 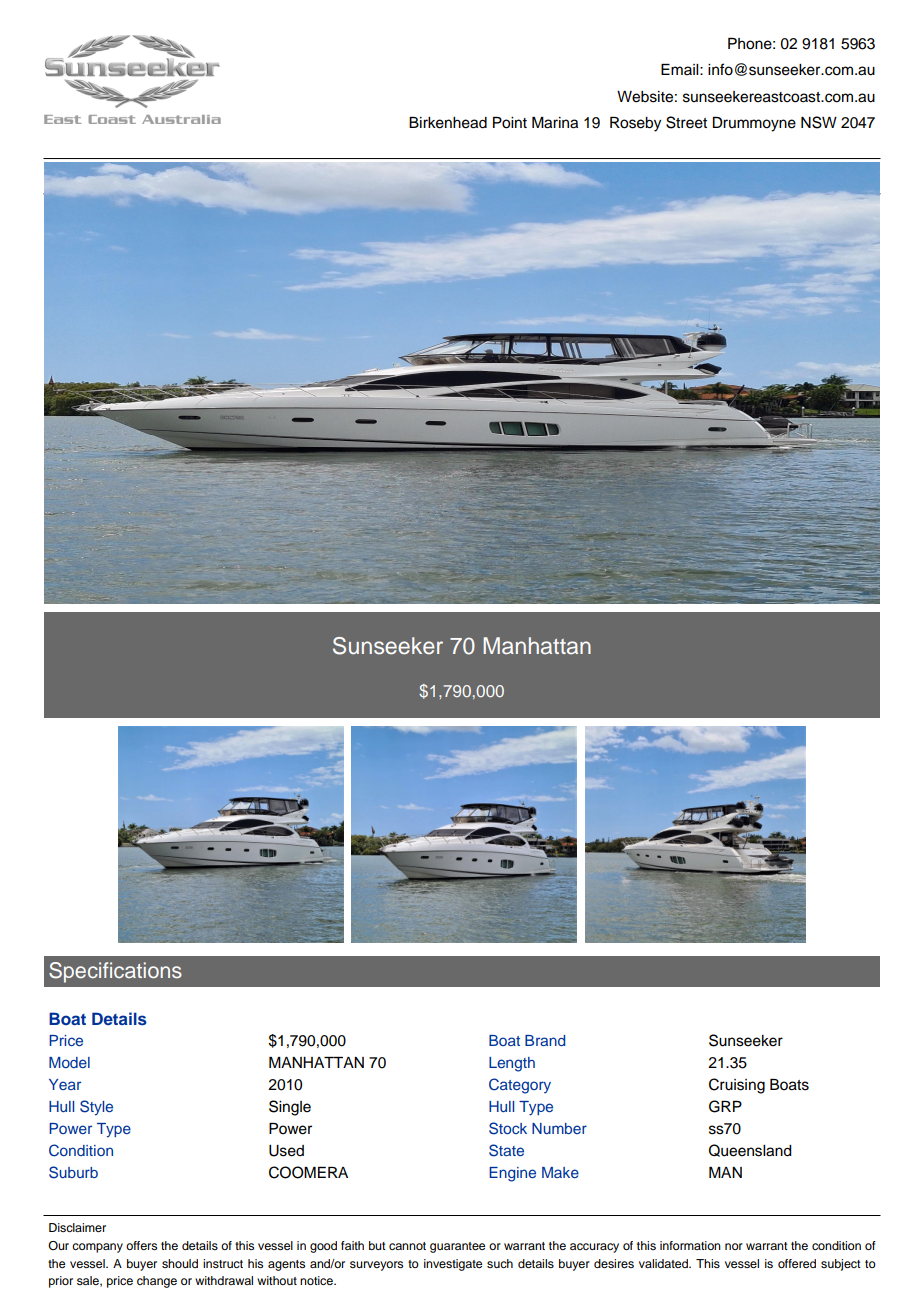 What do you see at coordinates (734, 1246) in the image?
I see `nor` at bounding box center [734, 1246].
